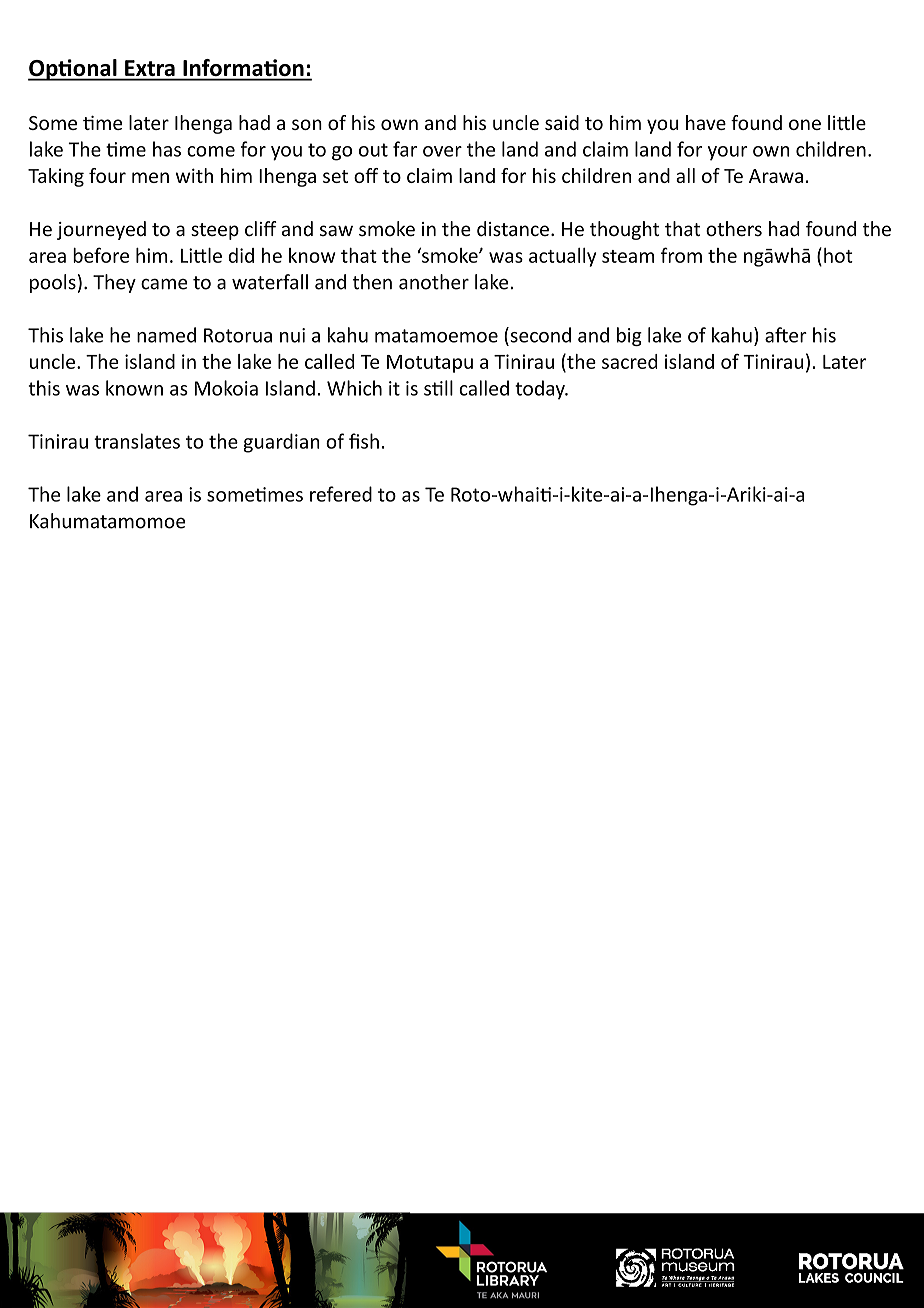  What do you see at coordinates (706, 122) in the screenshot?
I see `have` at bounding box center [706, 122].
